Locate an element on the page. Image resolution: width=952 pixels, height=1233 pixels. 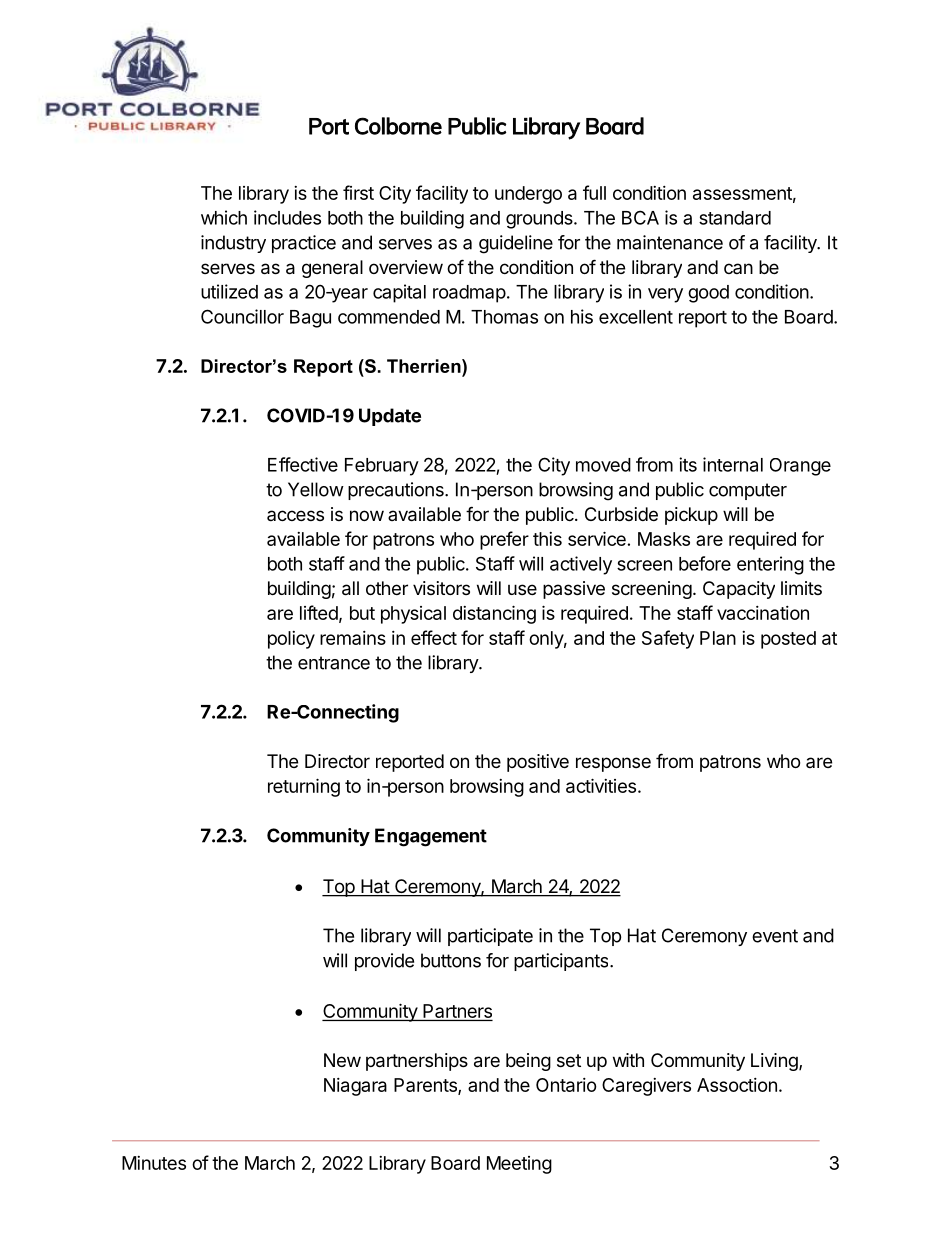
Meeting is located at coordinates (519, 1165).
